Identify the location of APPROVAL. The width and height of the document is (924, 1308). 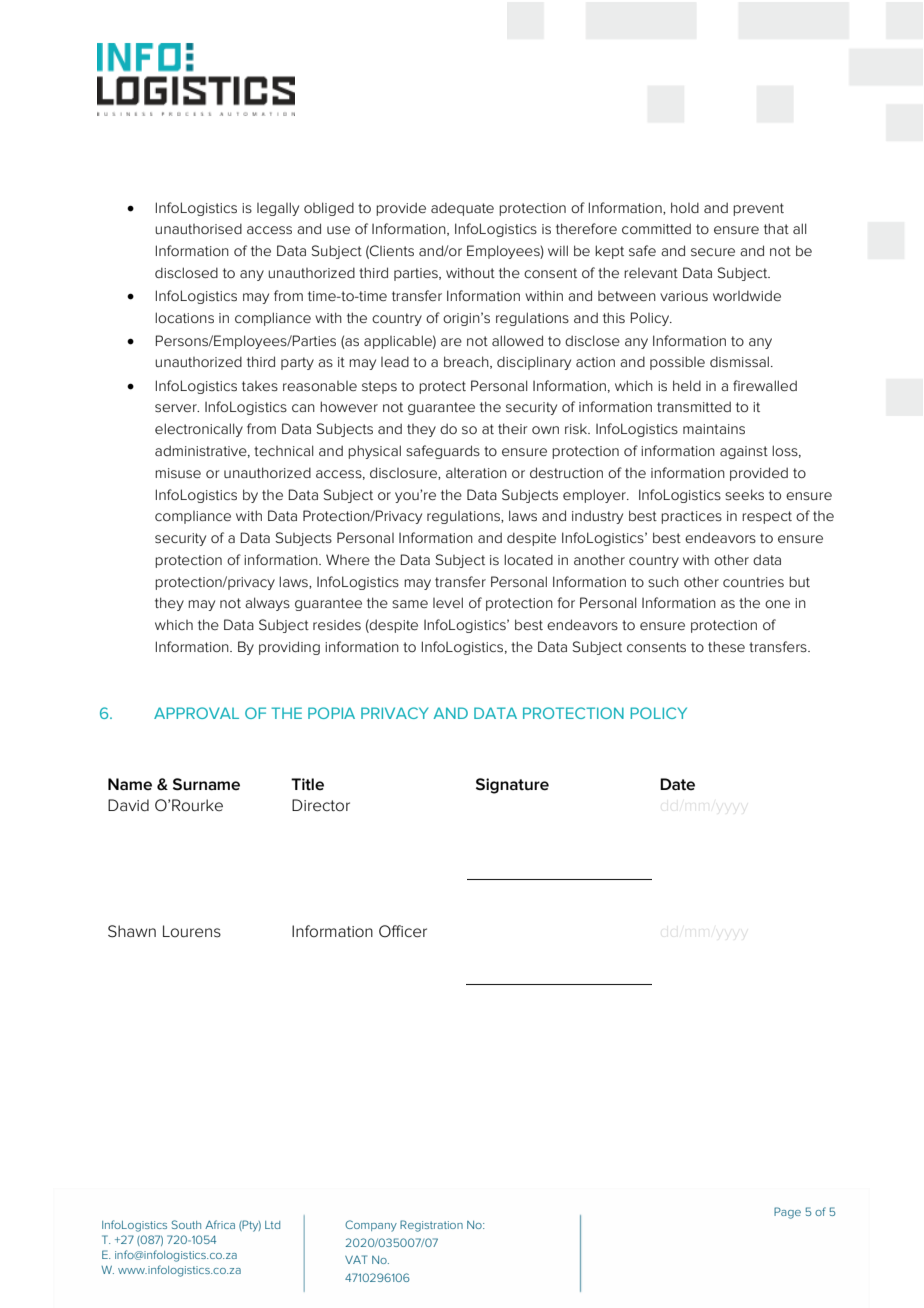
(196, 713).
